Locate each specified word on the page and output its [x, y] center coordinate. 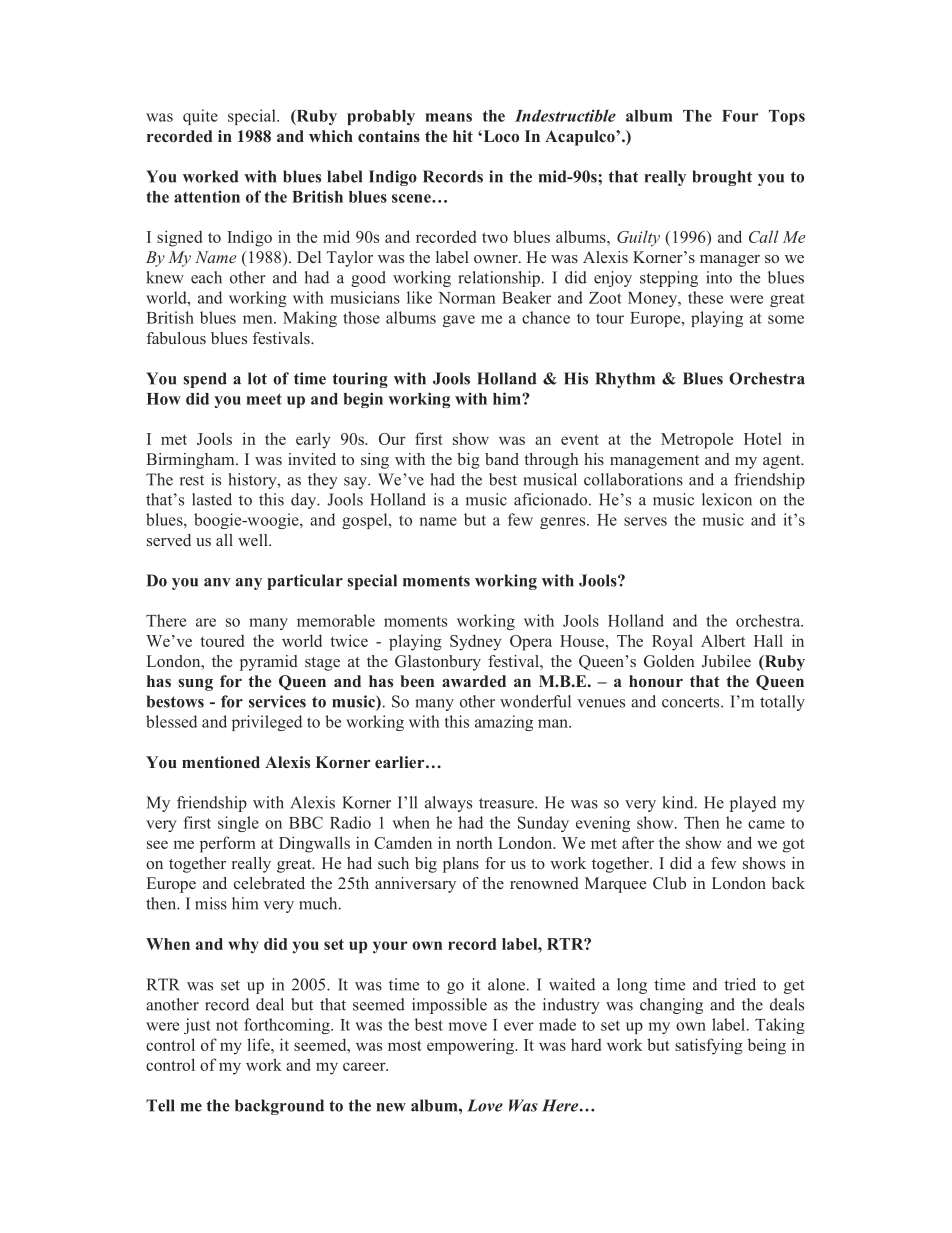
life [259, 1044]
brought [722, 178]
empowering [471, 1046]
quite [200, 117]
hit [463, 136]
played [753, 804]
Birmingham [191, 461]
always [448, 804]
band [502, 459]
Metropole [697, 441]
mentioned [221, 762]
